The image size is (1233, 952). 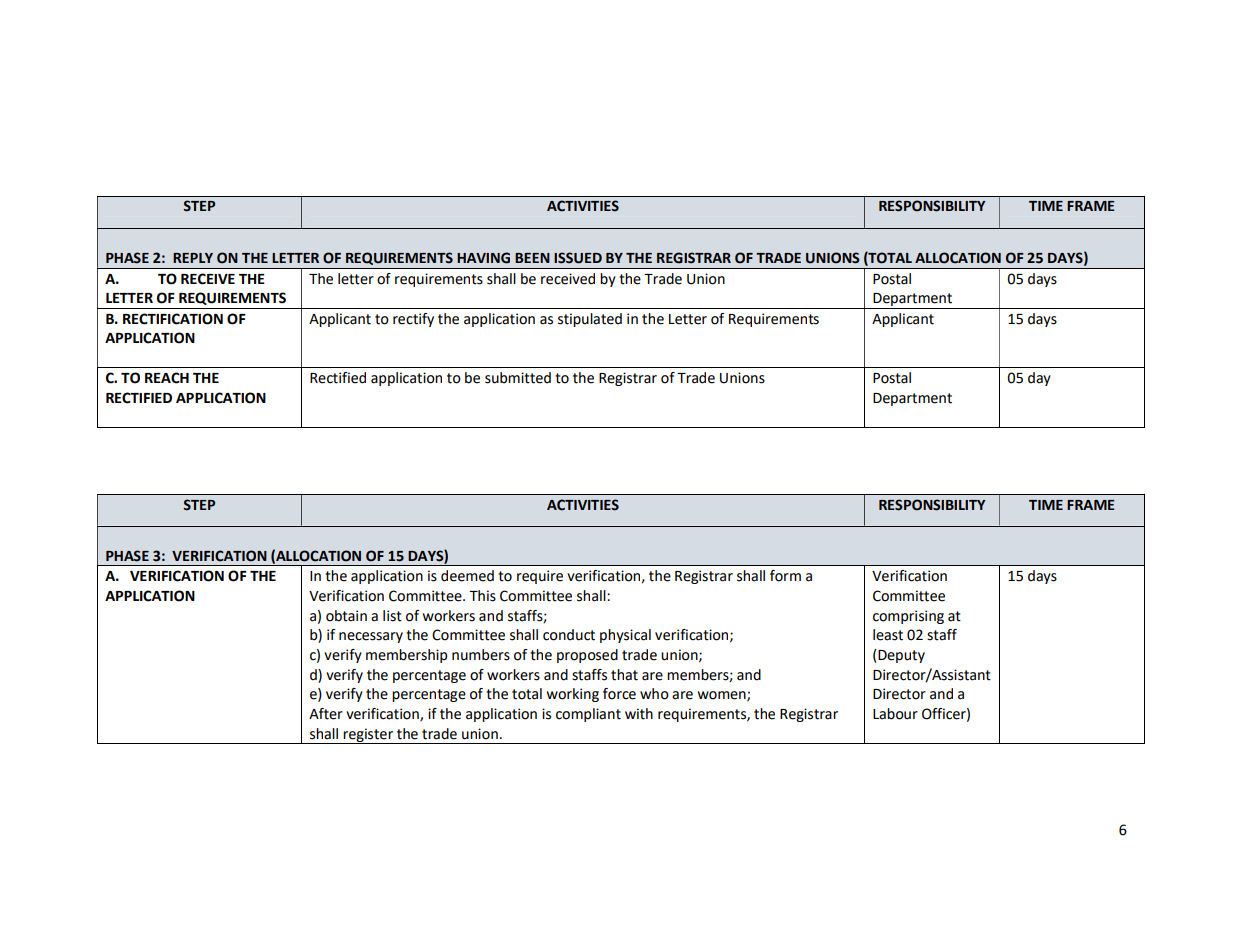 I want to click on ISSUED, so click(x=578, y=258).
